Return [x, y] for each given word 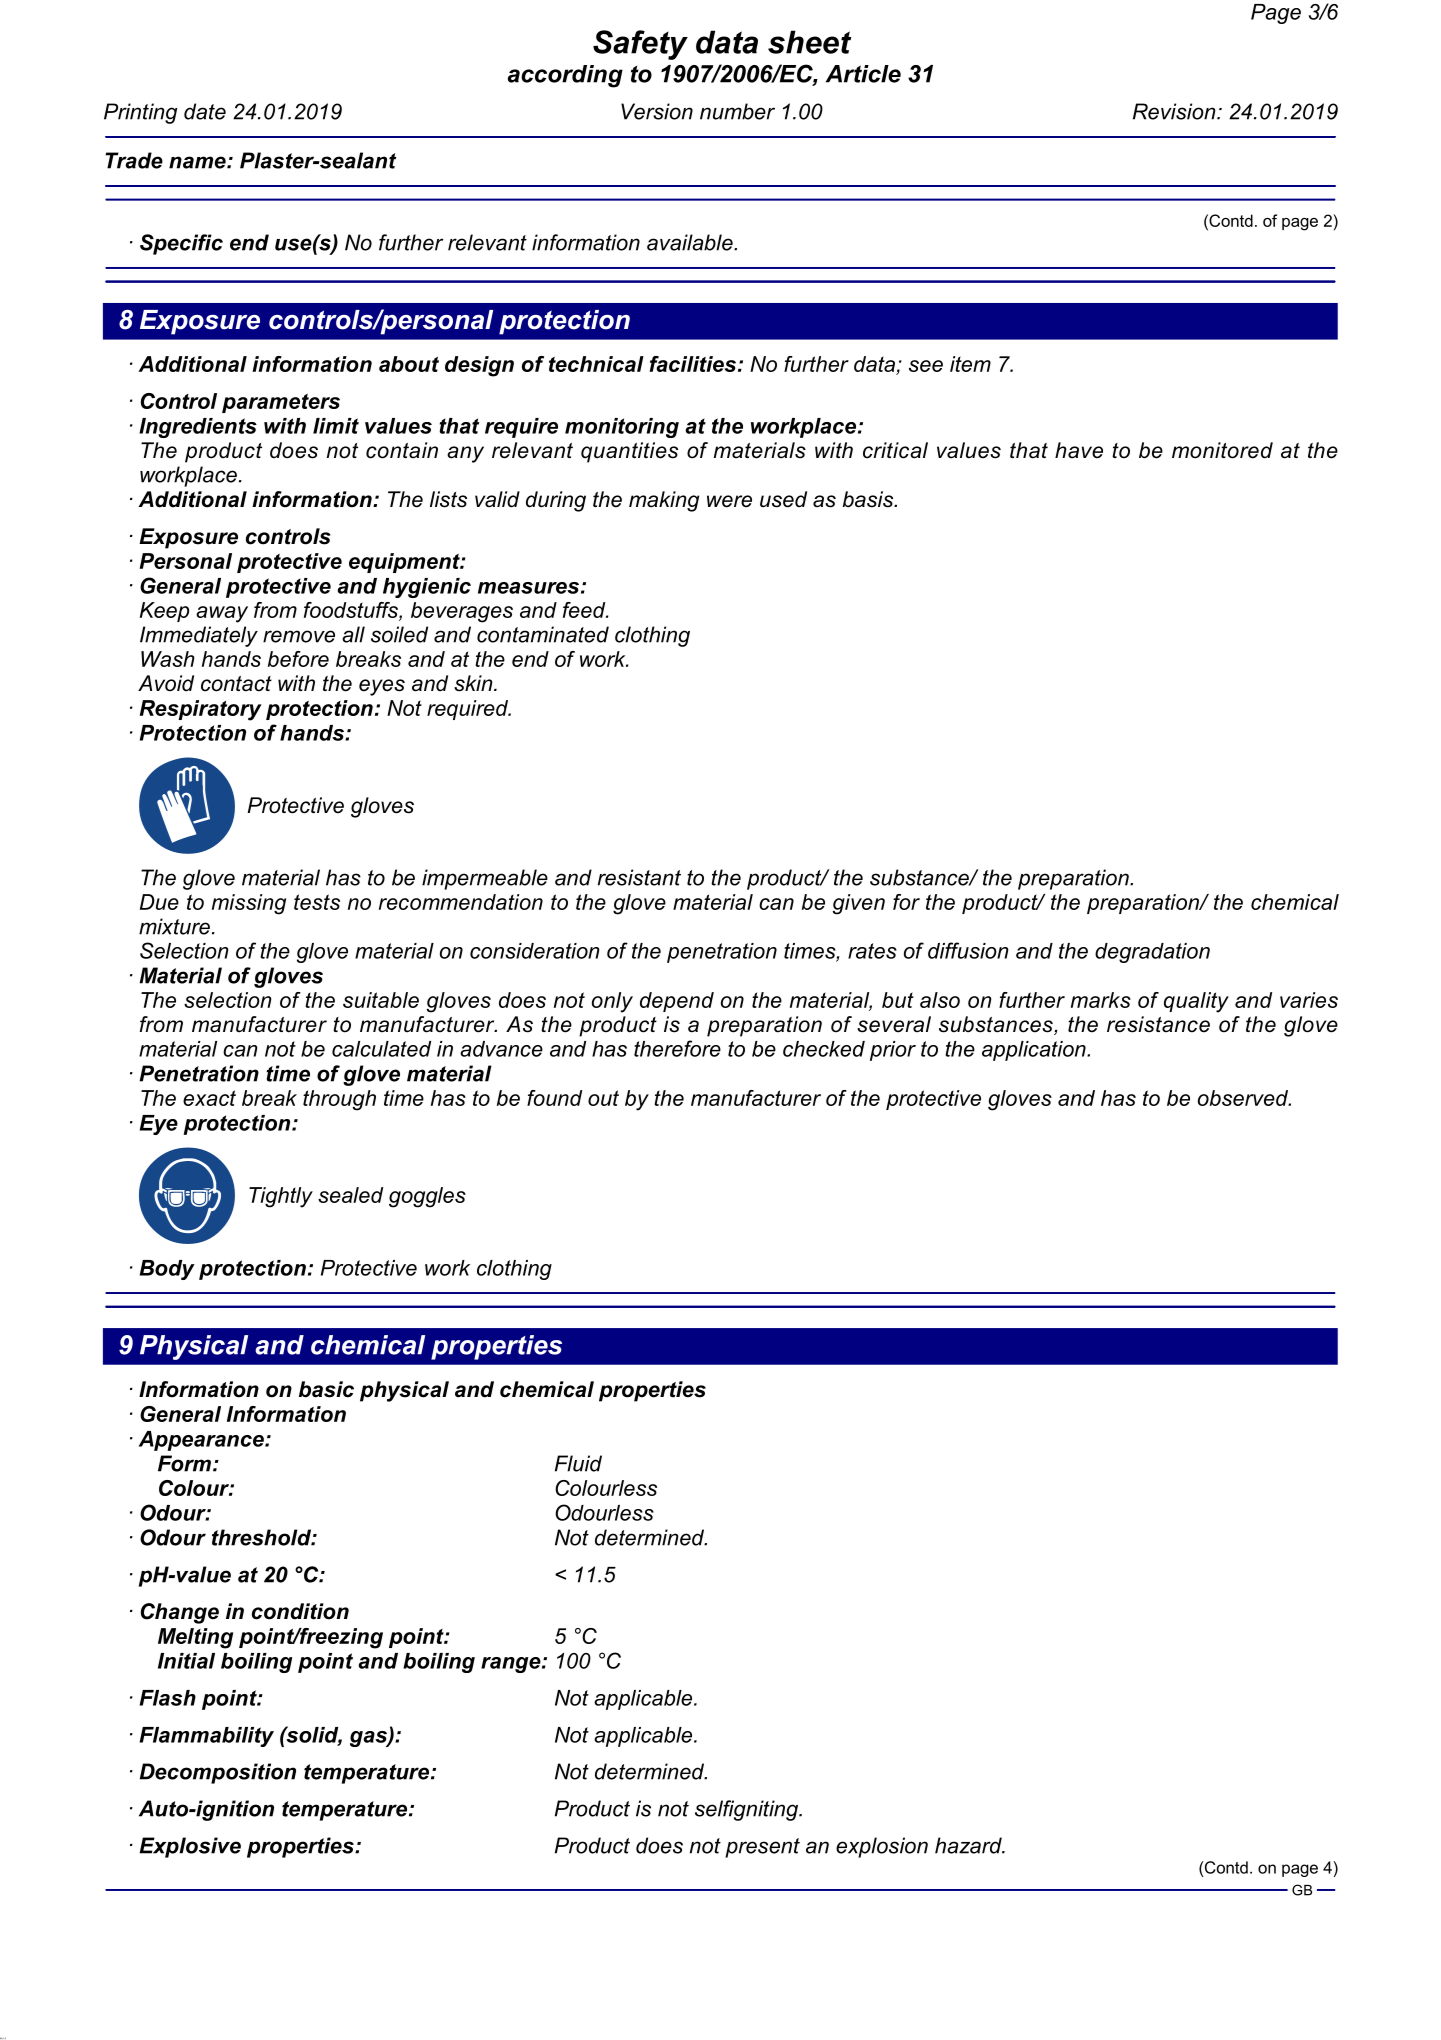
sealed [350, 1195]
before [298, 659]
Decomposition [218, 1773]
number [737, 111]
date [205, 111]
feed [585, 610]
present [762, 1848]
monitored [1222, 450]
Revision [1175, 111]
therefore [677, 1048]
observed [1244, 1098]
